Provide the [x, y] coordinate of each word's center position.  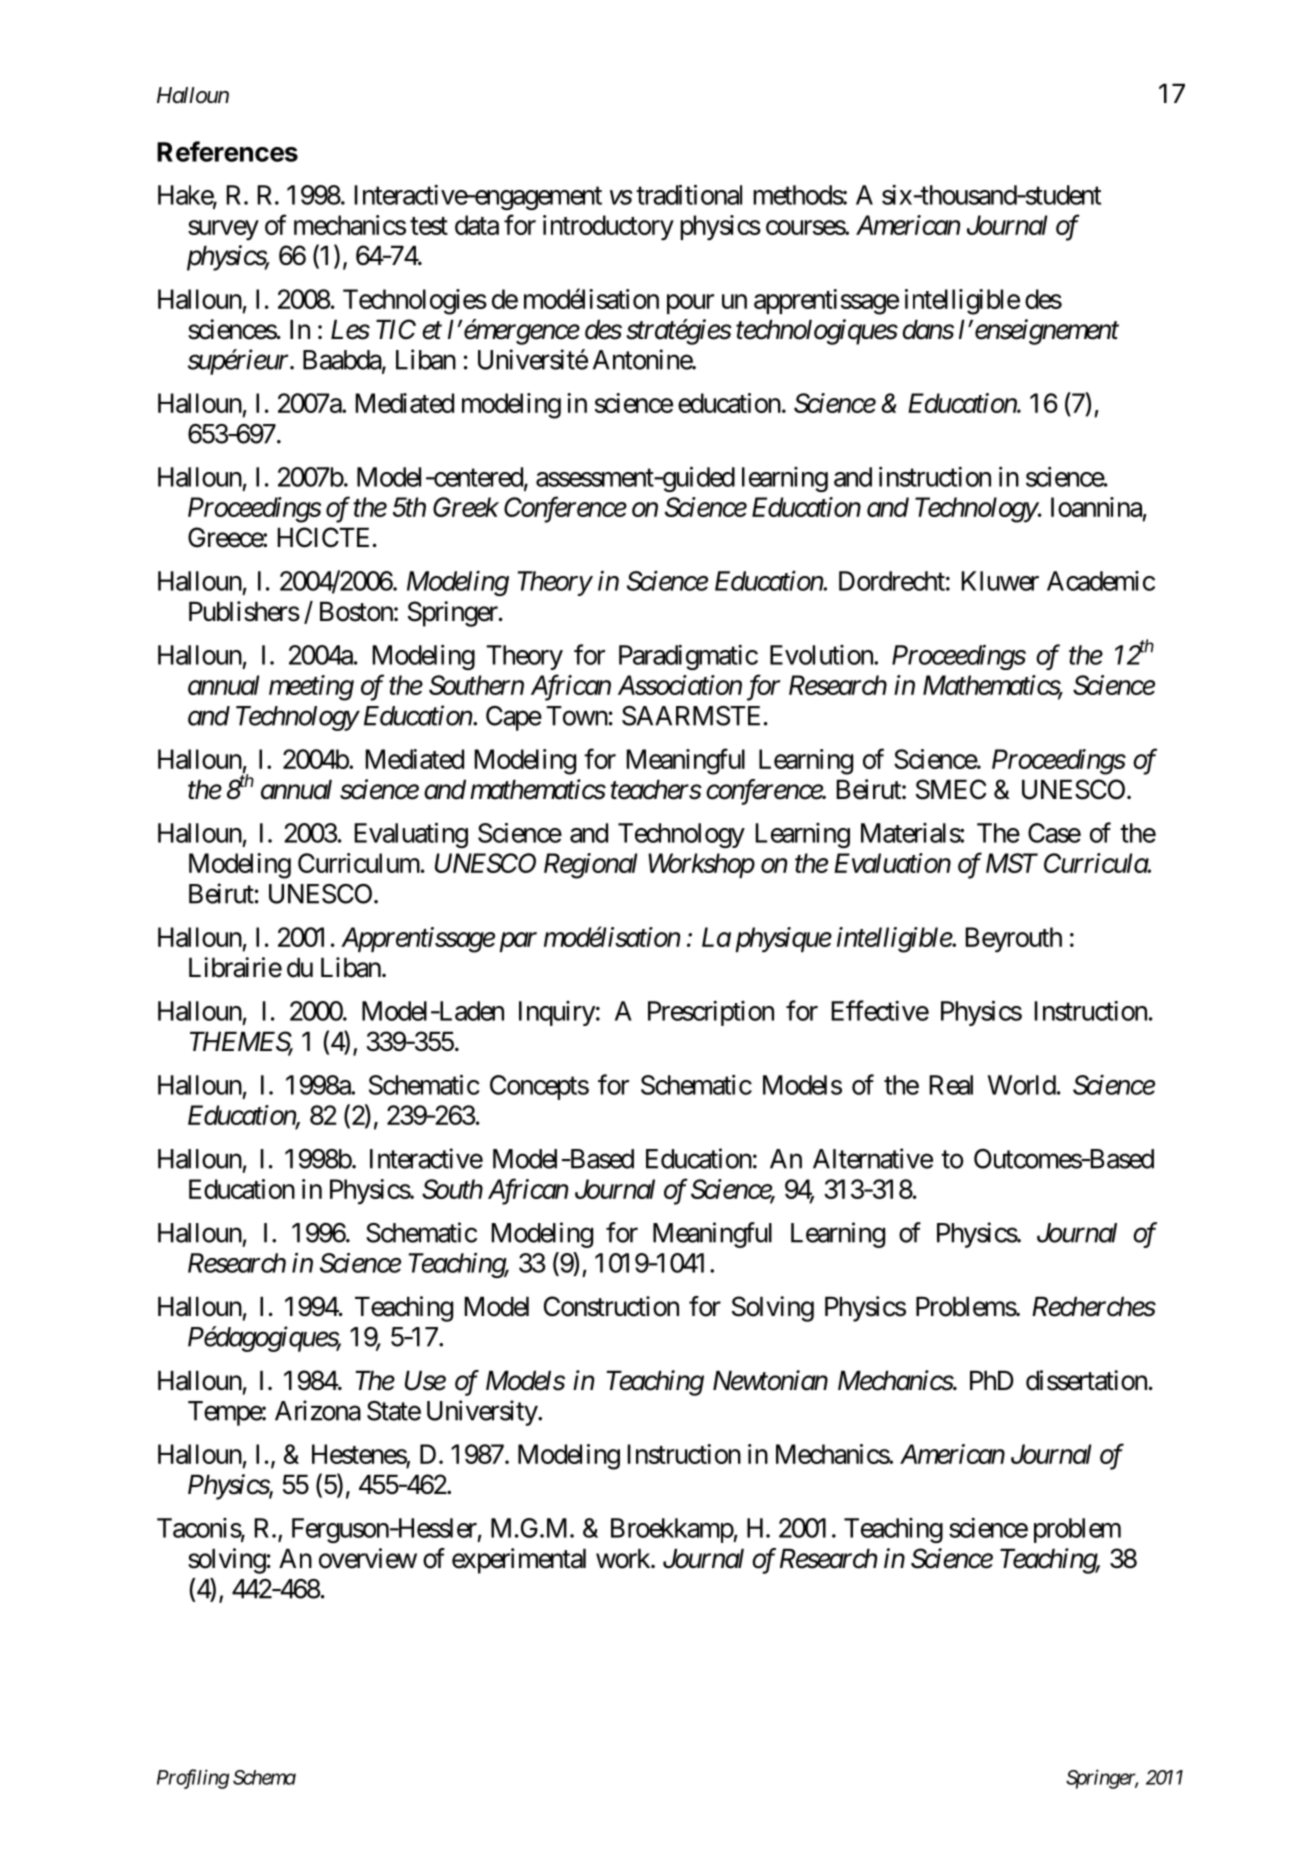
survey [223, 230]
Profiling [193, 1779]
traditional [689, 194]
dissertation [1086, 1380]
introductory [608, 228]
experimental [519, 1561]
